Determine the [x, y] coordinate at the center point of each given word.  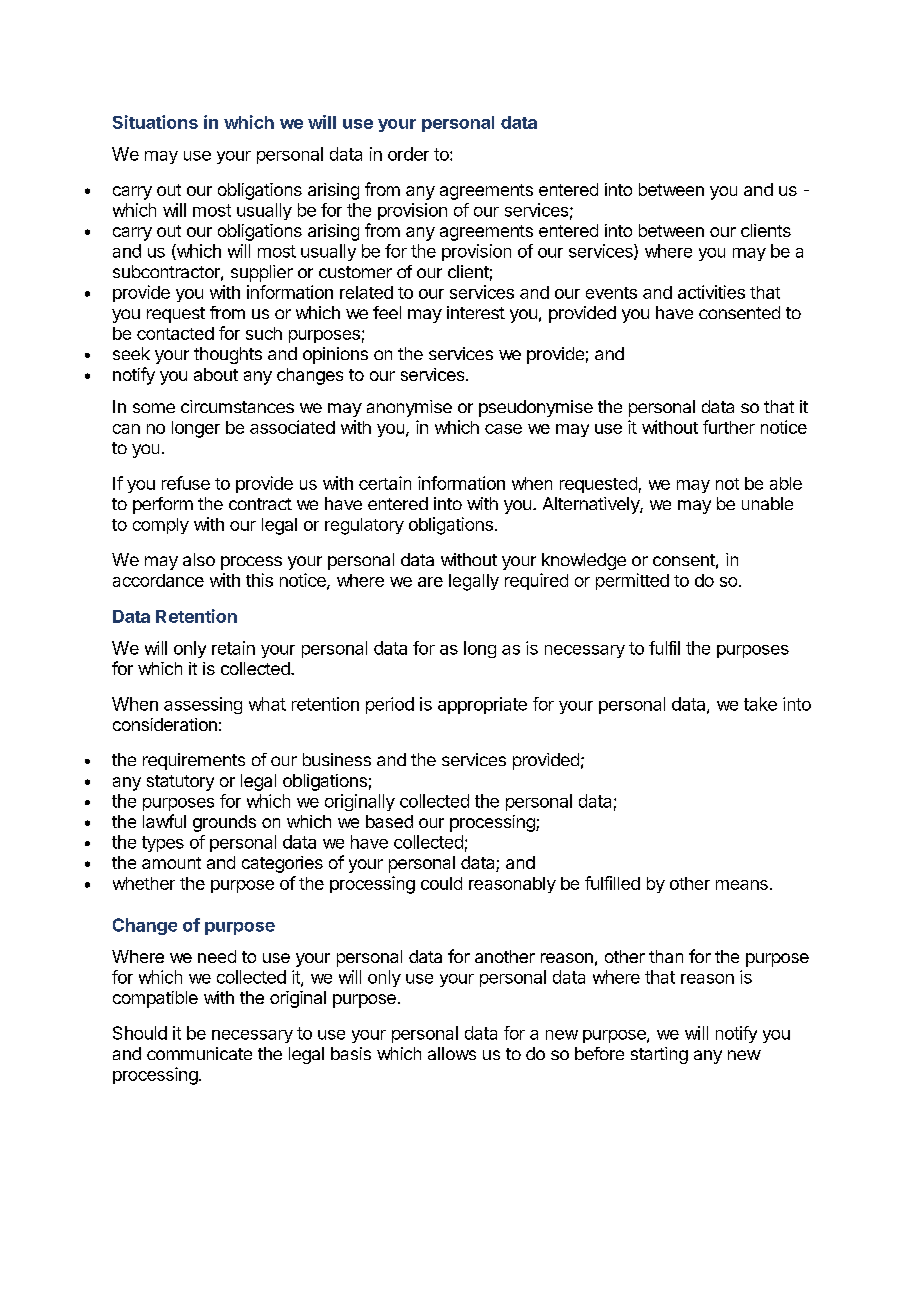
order [408, 154]
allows [452, 1053]
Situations [155, 122]
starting [659, 1055]
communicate [199, 1053]
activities [711, 292]
